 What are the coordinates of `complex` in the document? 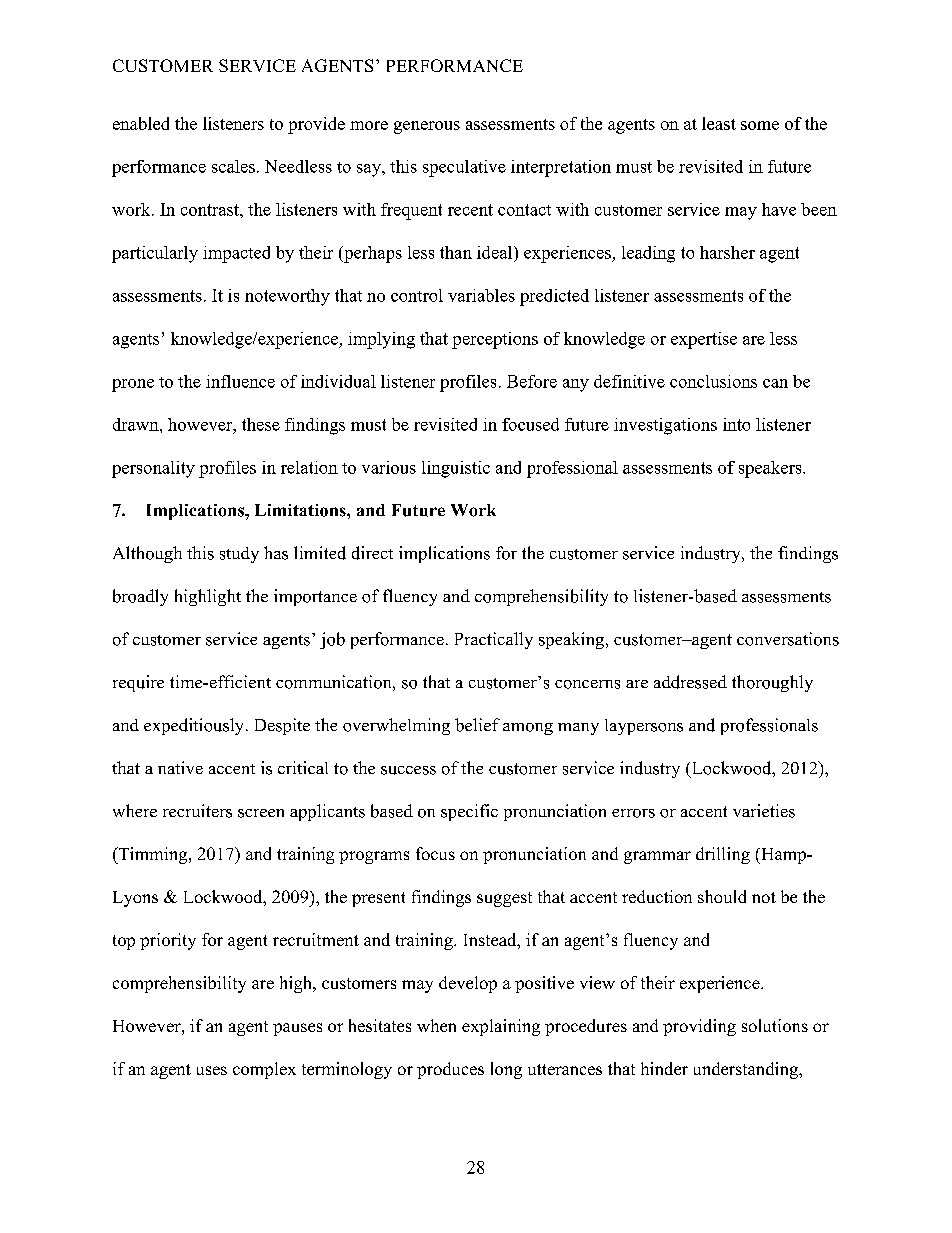 It's located at (264, 1070).
